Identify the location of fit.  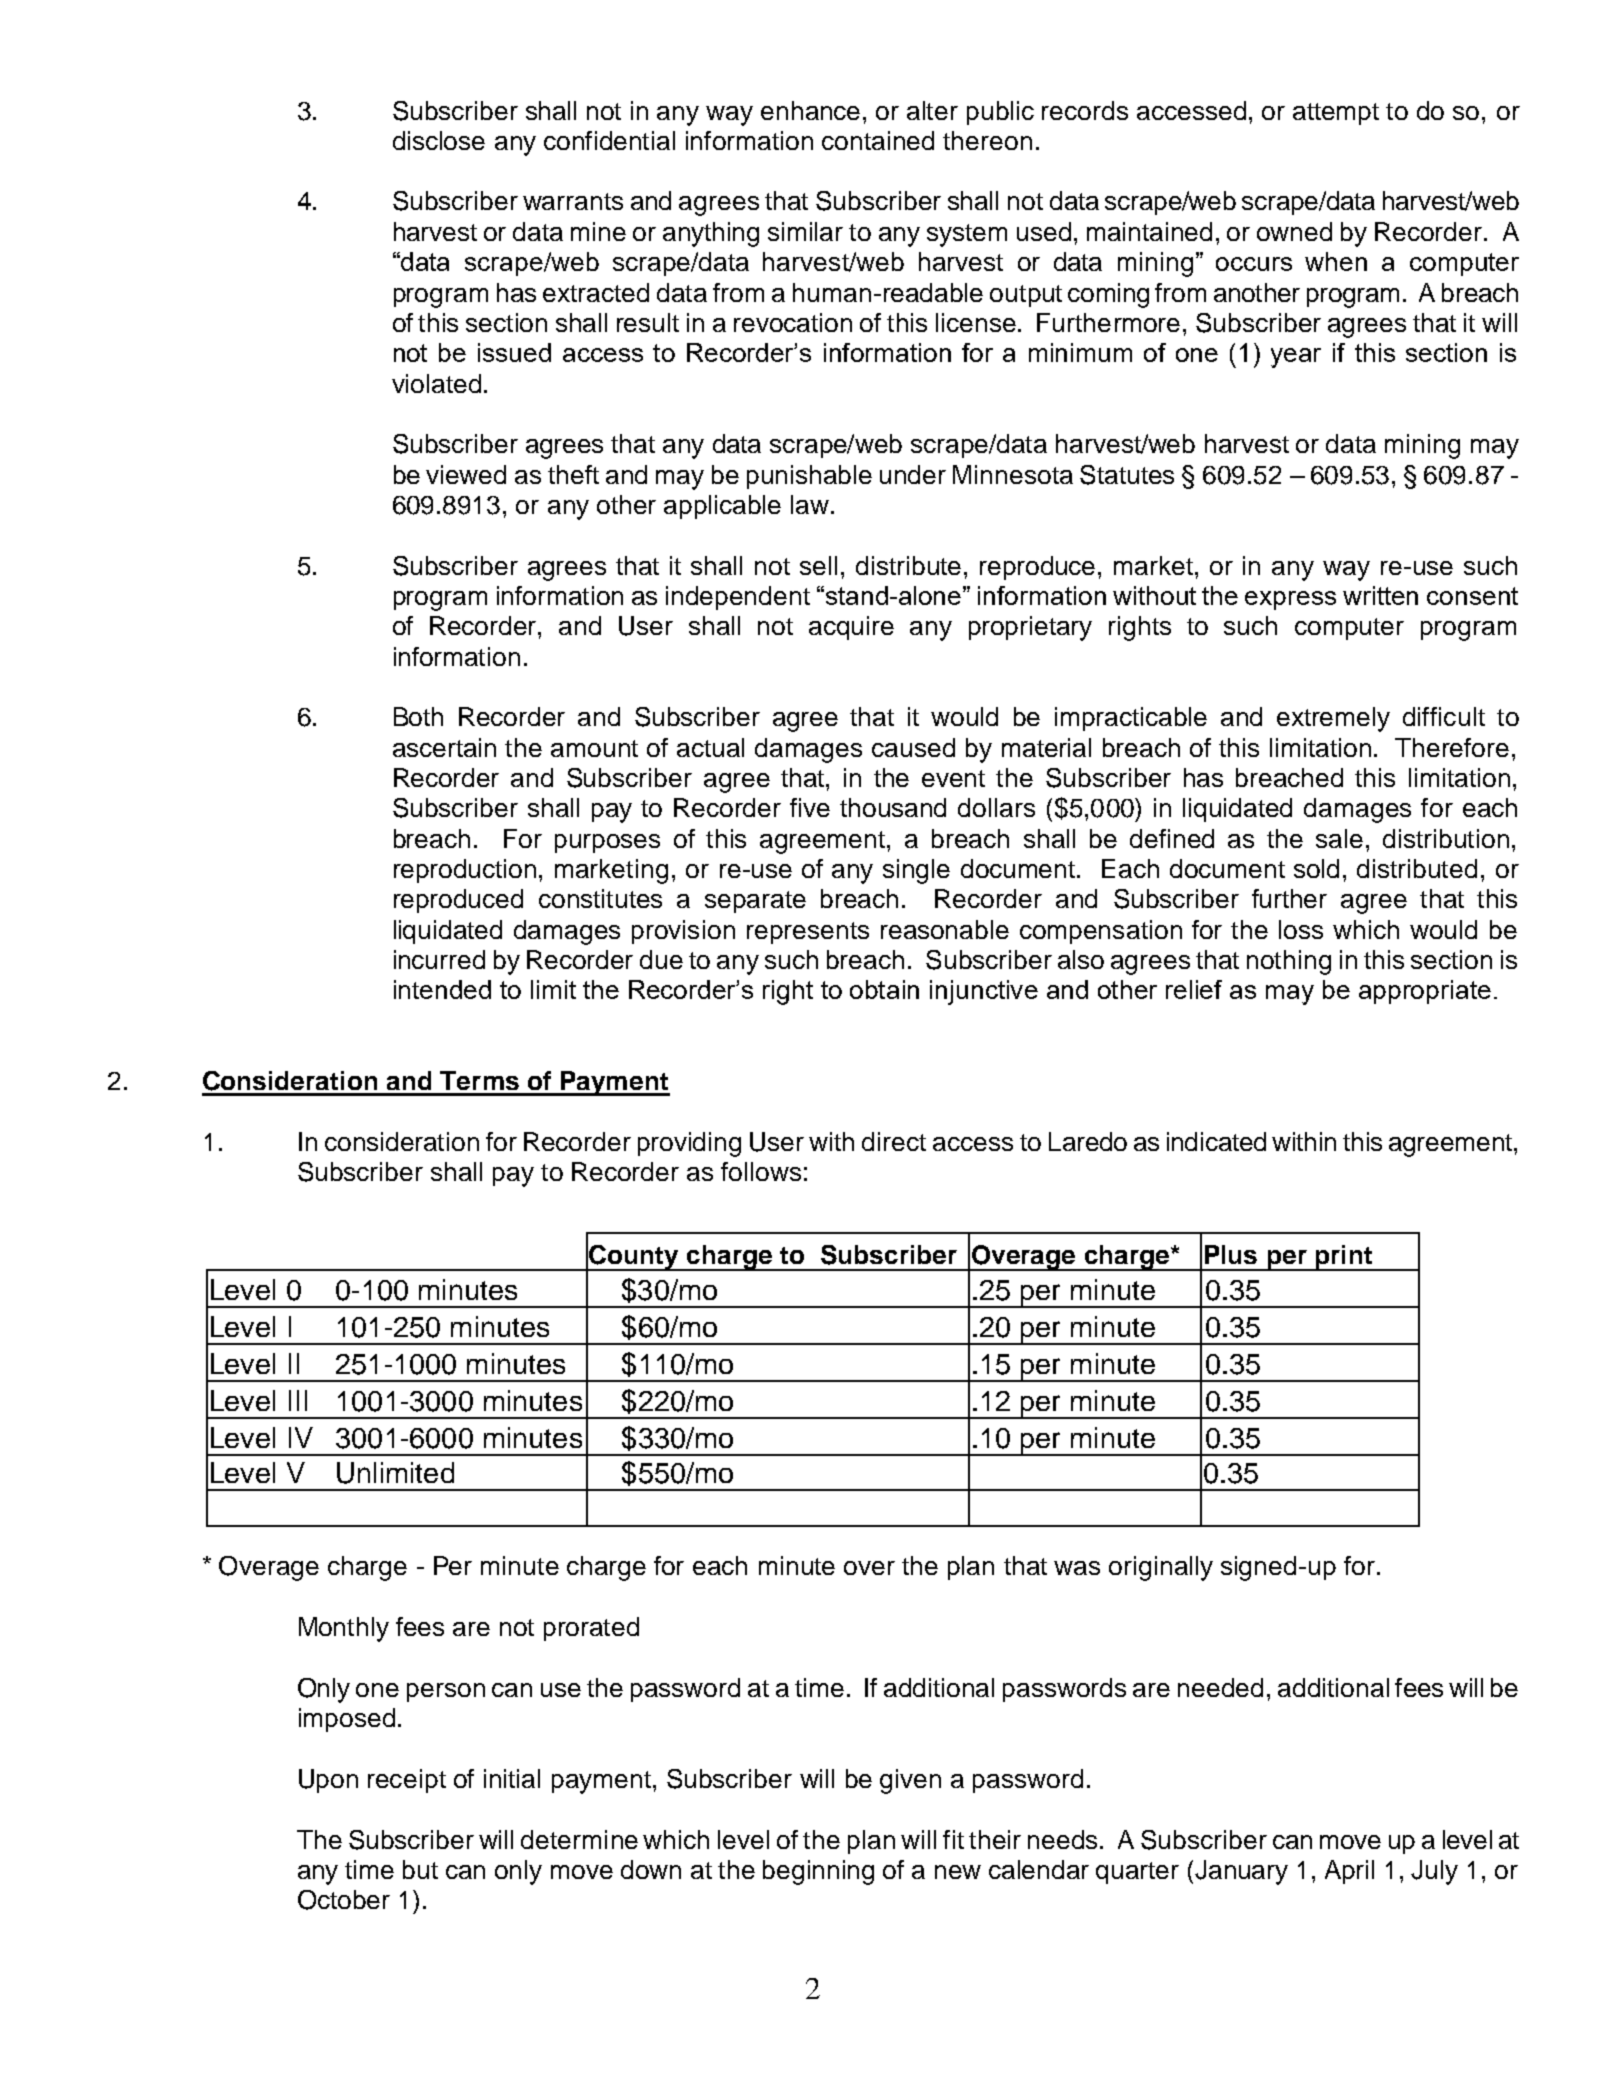
(953, 1839).
